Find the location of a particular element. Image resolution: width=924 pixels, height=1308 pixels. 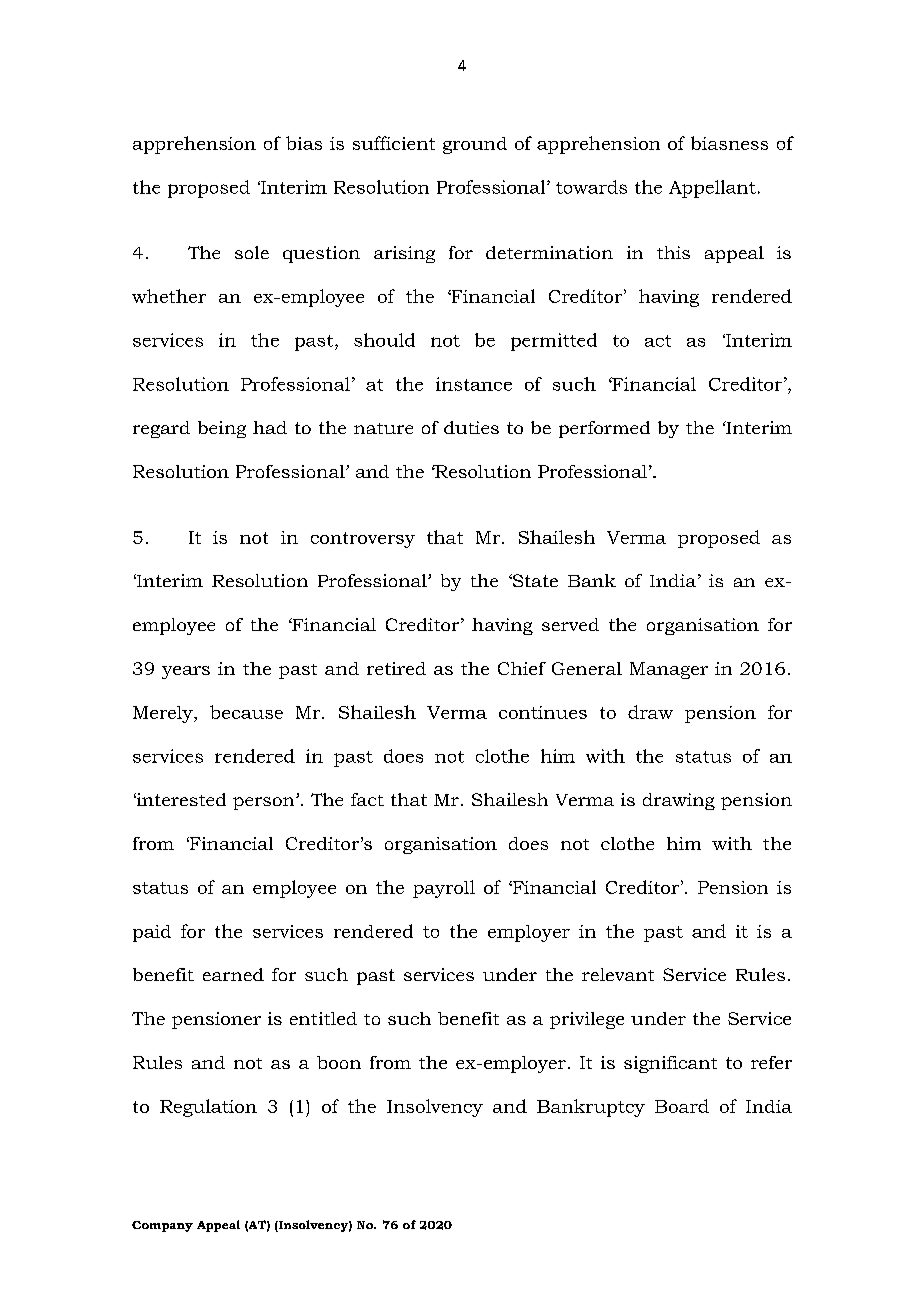

ground is located at coordinates (475, 145).
